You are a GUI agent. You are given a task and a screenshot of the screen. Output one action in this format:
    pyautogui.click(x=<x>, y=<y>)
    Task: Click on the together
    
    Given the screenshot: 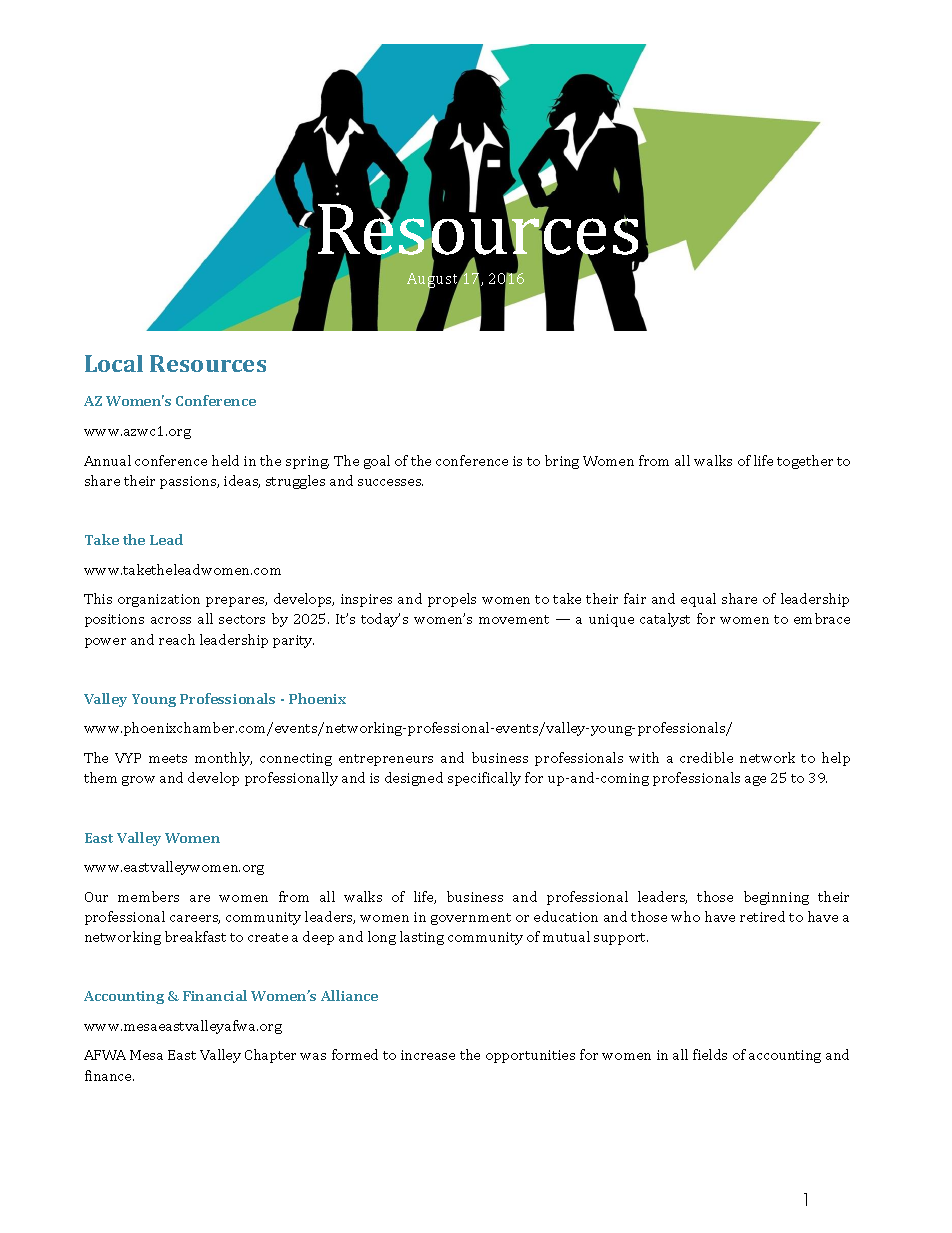 What is the action you would take?
    pyautogui.click(x=805, y=462)
